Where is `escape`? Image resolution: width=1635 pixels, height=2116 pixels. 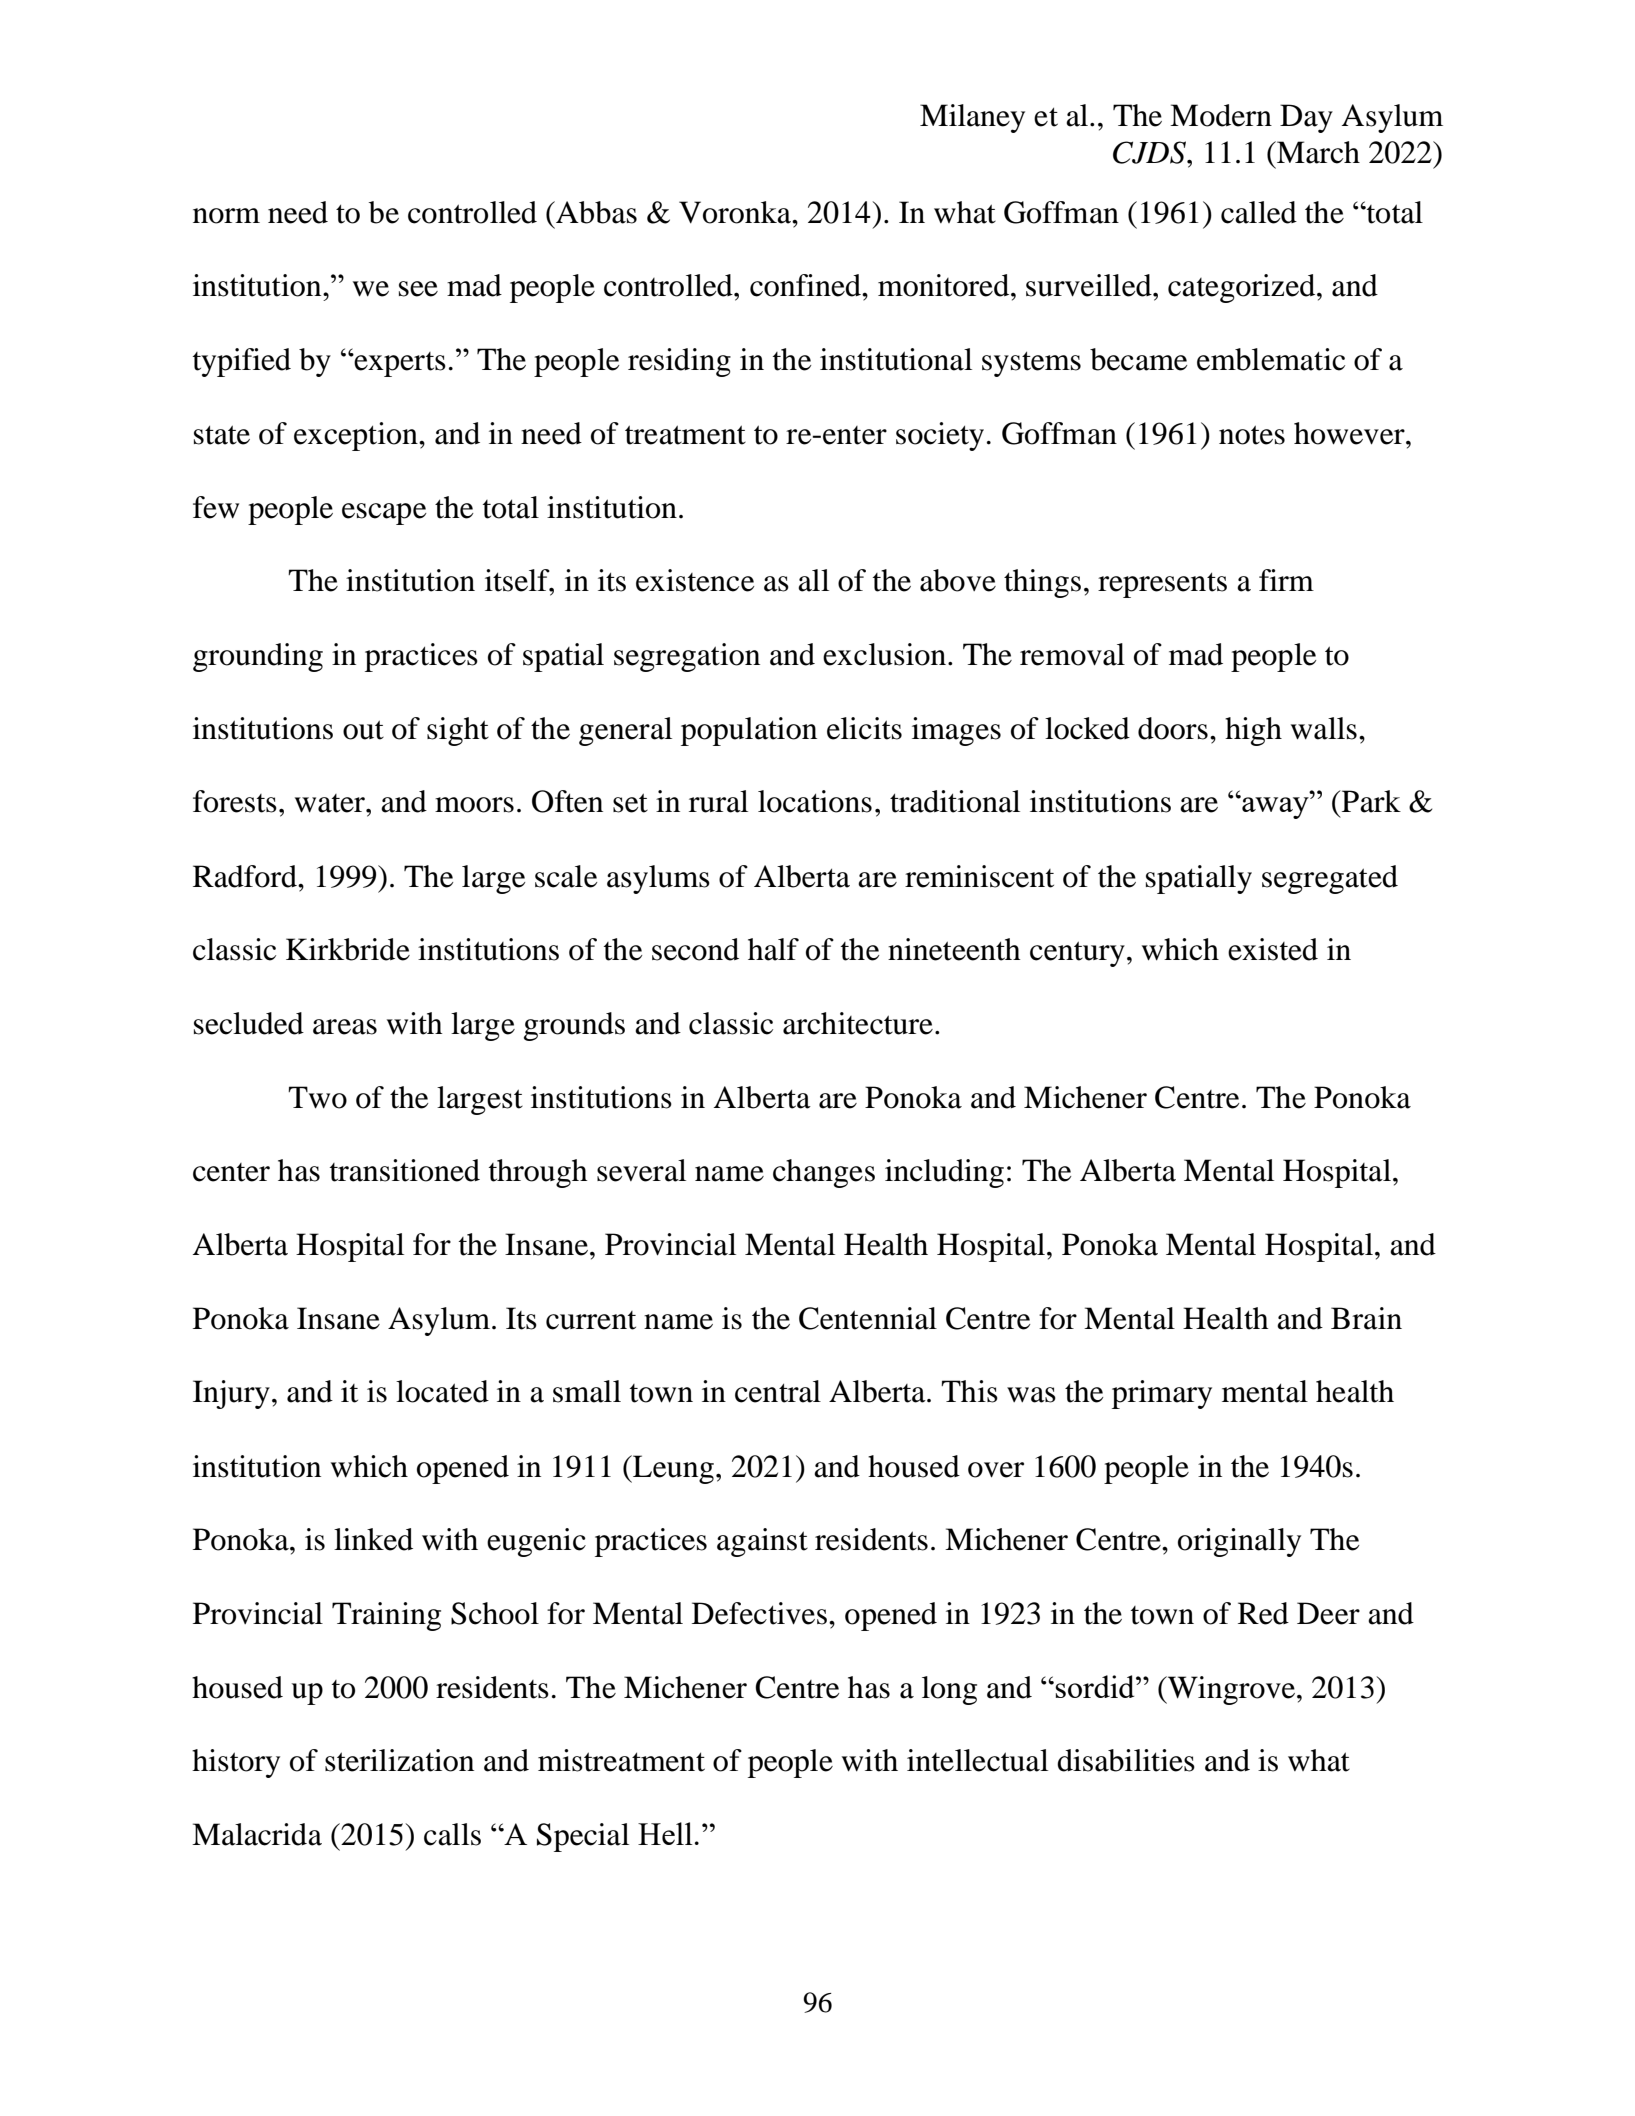
escape is located at coordinates (384, 514).
